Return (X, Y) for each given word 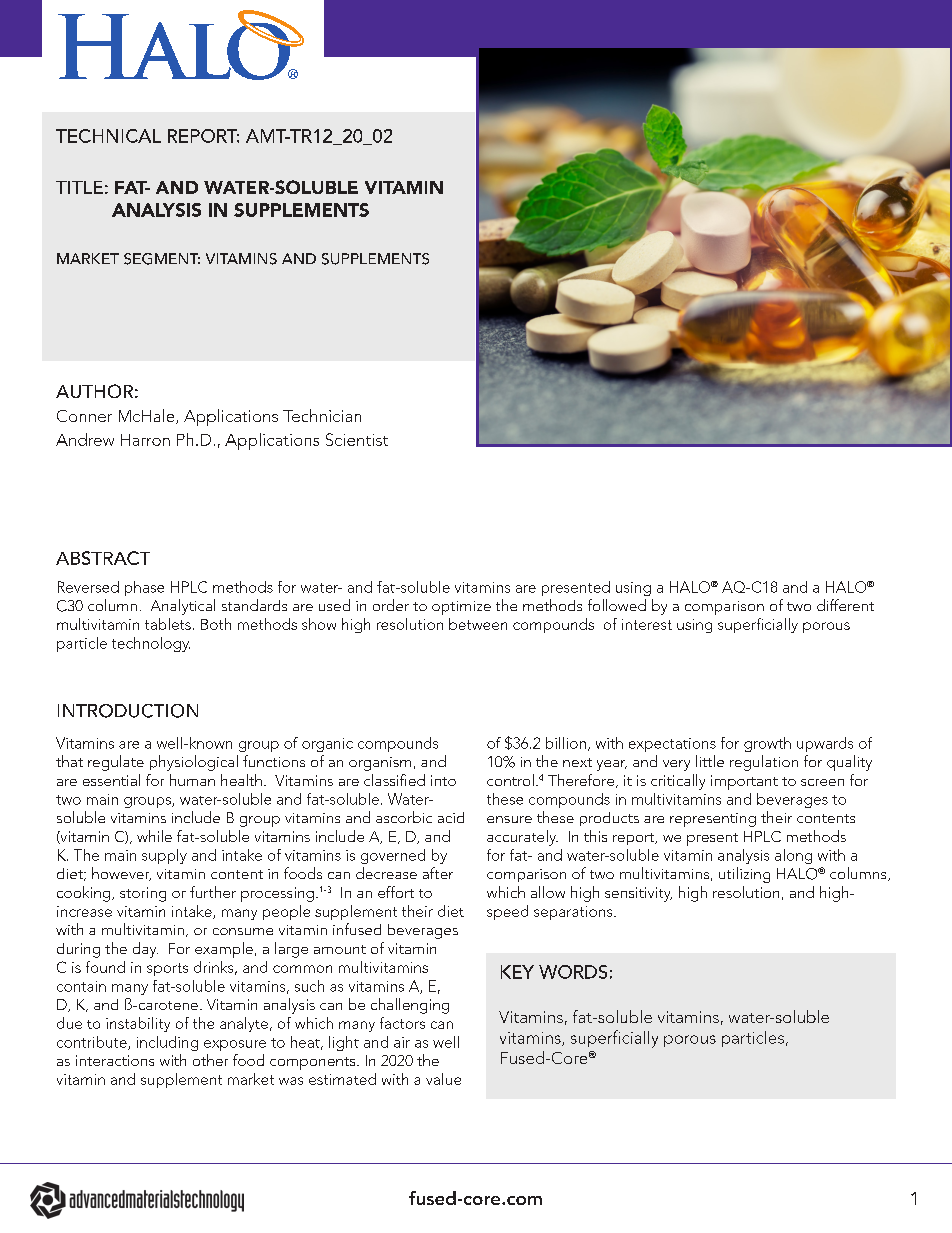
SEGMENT (162, 259)
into (443, 780)
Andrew (85, 439)
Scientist (357, 439)
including (167, 1043)
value (443, 1079)
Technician (322, 415)
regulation (764, 763)
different (845, 605)
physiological (194, 763)
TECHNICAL (108, 136)
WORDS (573, 972)
